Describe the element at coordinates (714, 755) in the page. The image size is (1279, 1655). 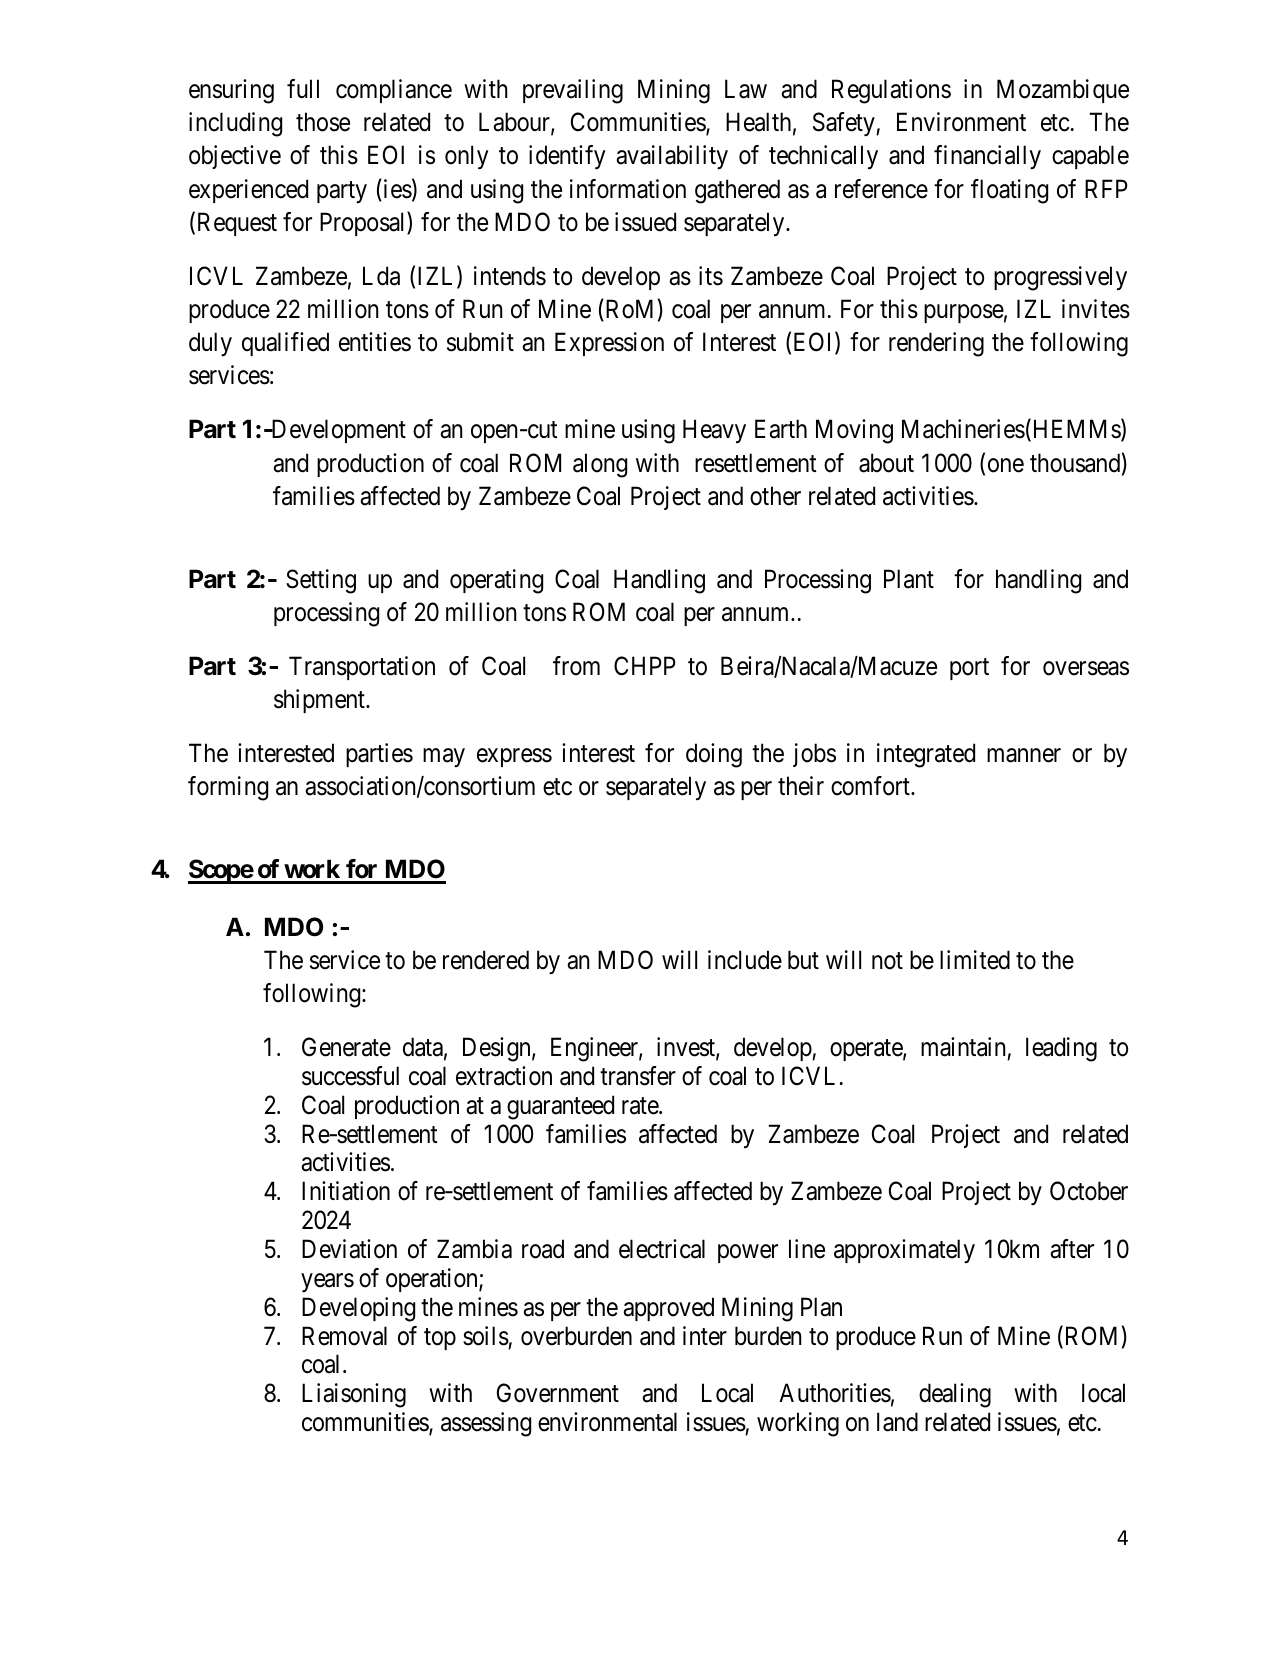
I see `doing` at that location.
